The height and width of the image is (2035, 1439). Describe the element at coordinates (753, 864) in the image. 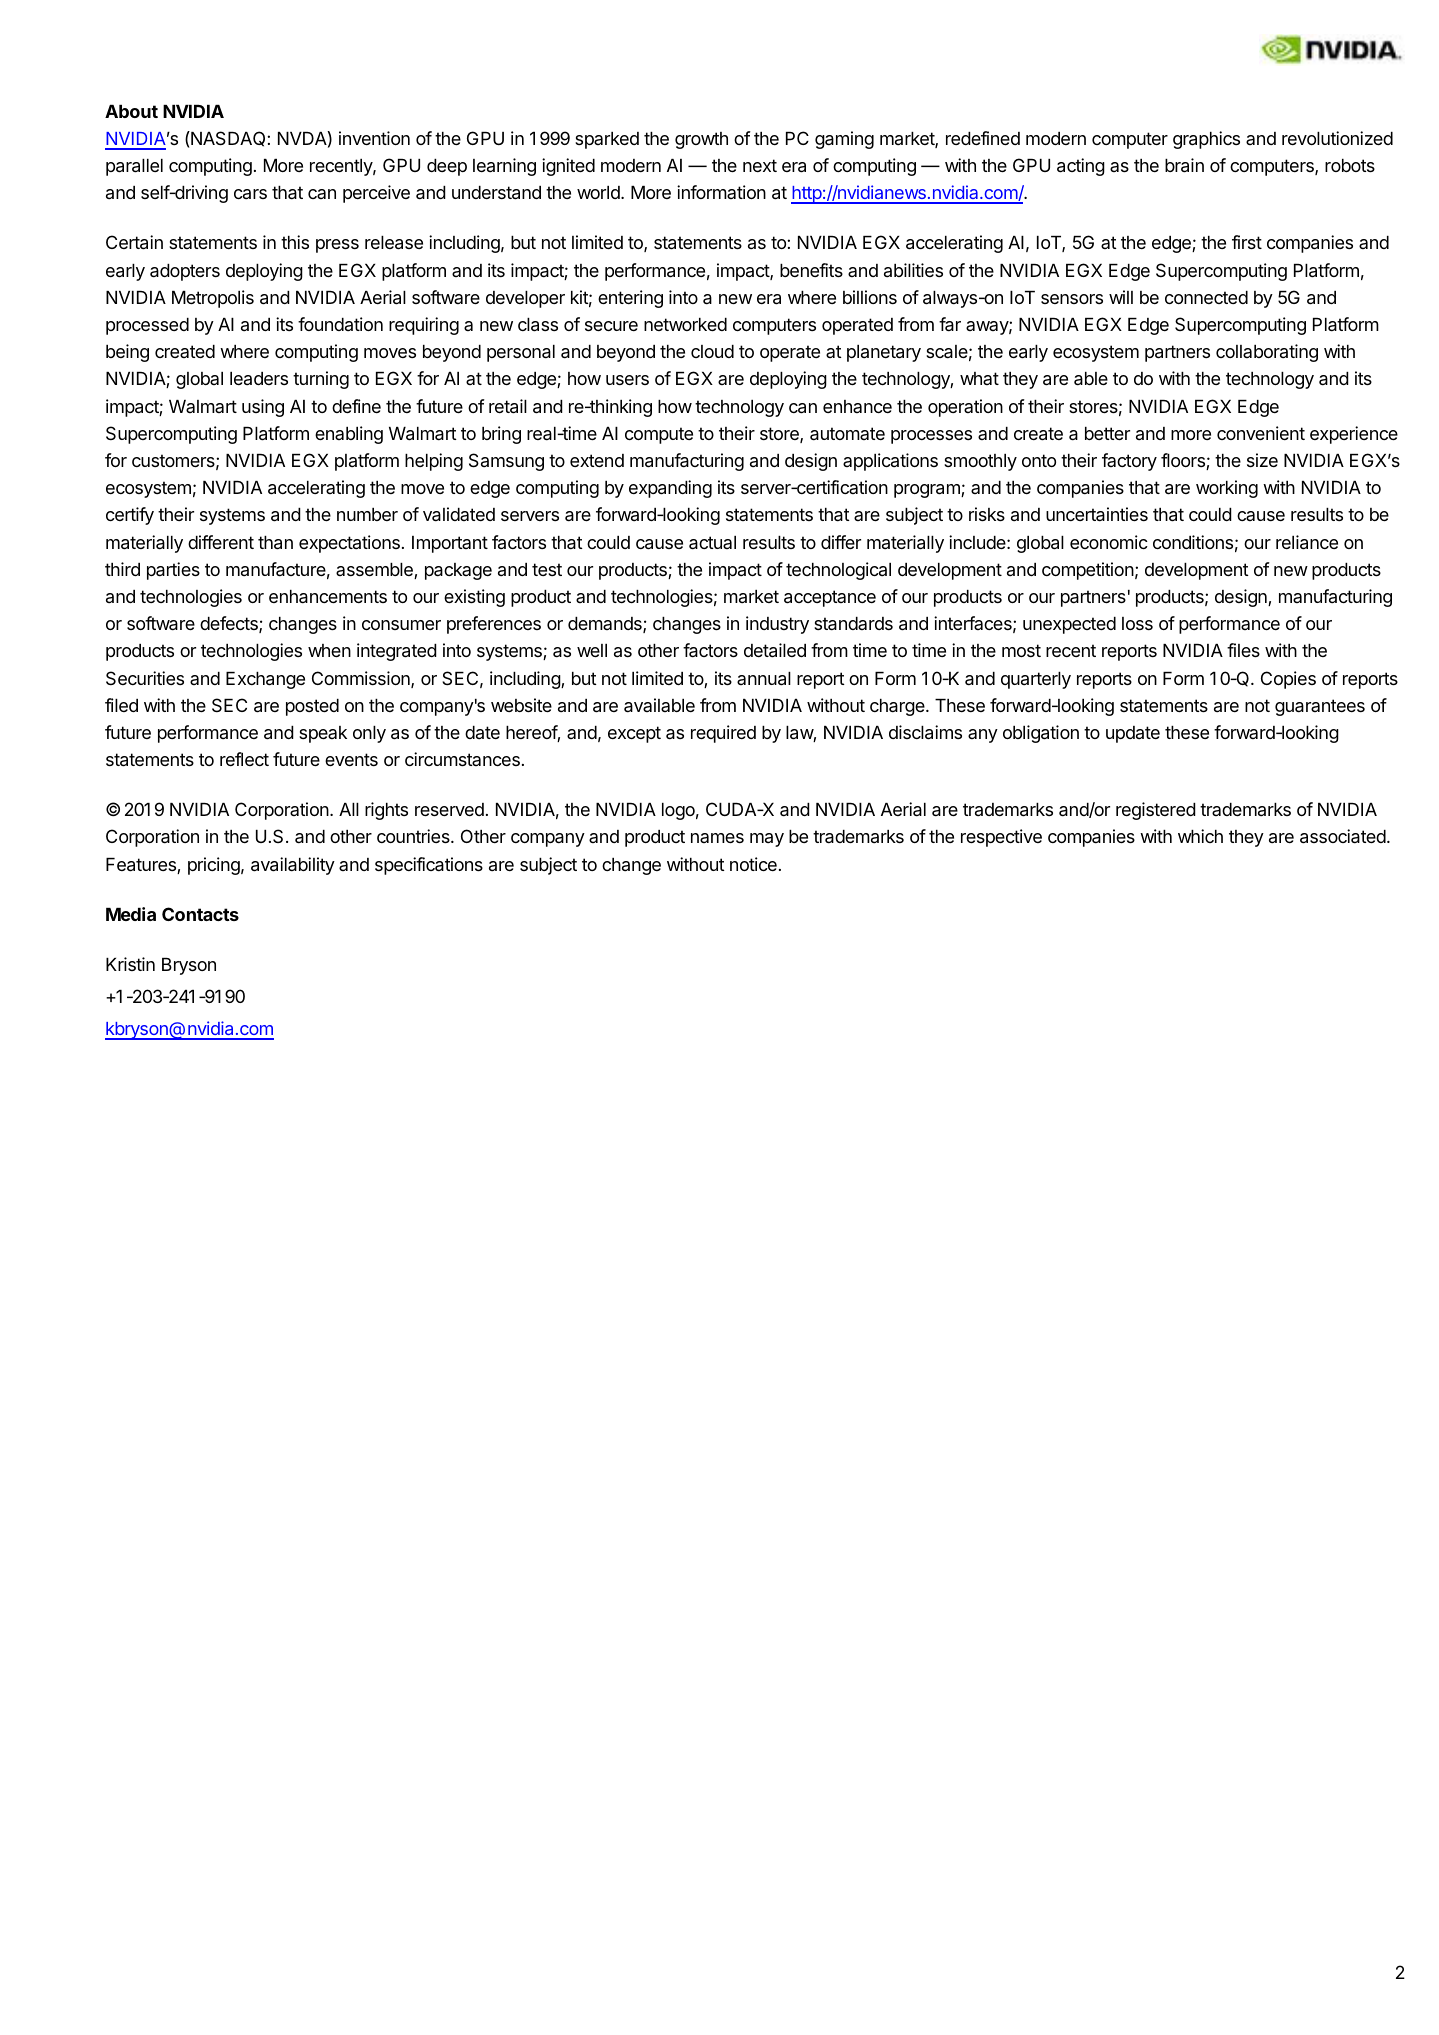

I see `notice` at that location.
